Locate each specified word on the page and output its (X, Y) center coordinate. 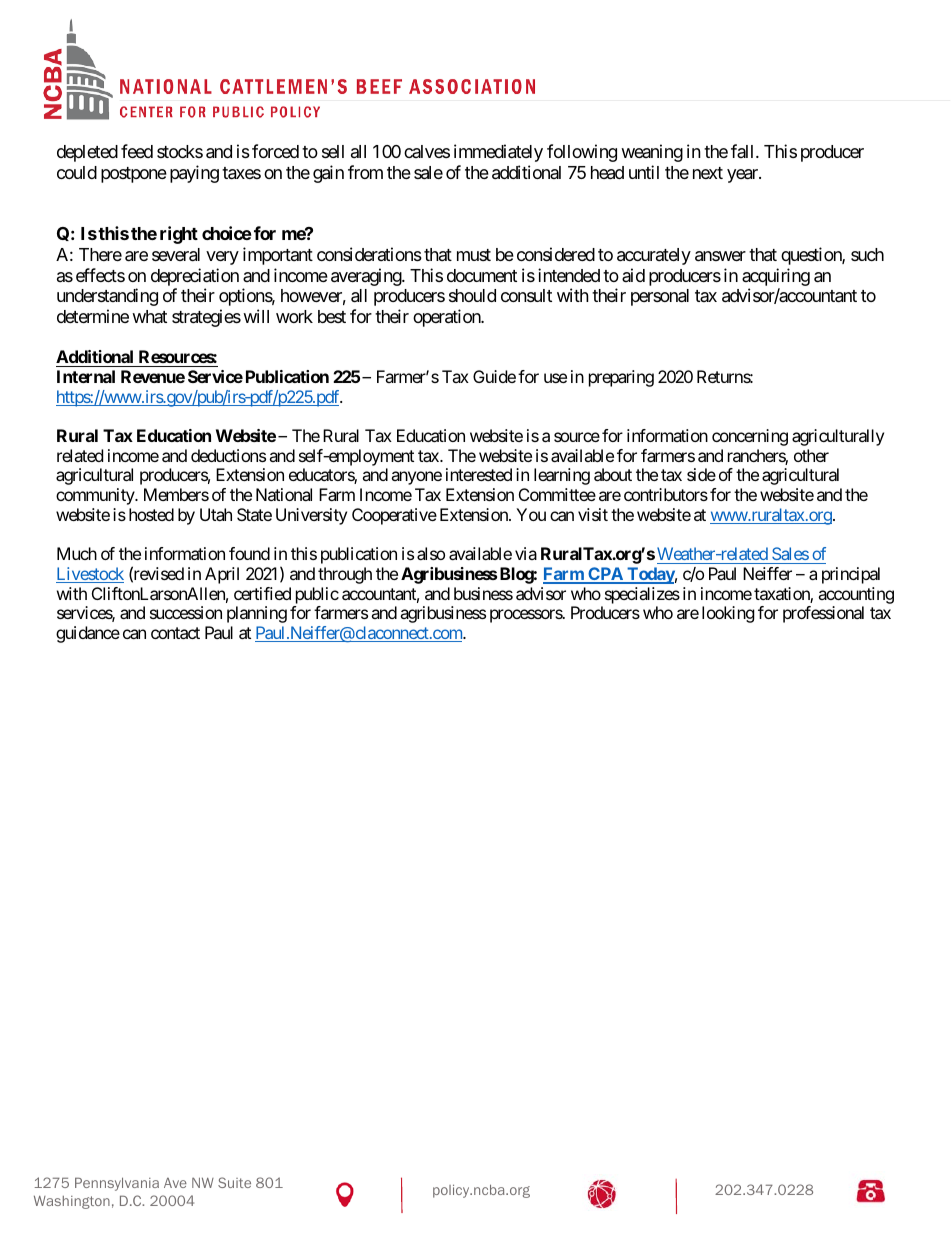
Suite (234, 1182)
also (431, 553)
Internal (86, 376)
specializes (642, 595)
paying (194, 174)
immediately (498, 153)
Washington (72, 1202)
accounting (856, 595)
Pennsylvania (117, 1184)
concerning (750, 437)
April (222, 575)
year (743, 176)
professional (823, 614)
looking (728, 614)
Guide (494, 376)
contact (175, 633)
